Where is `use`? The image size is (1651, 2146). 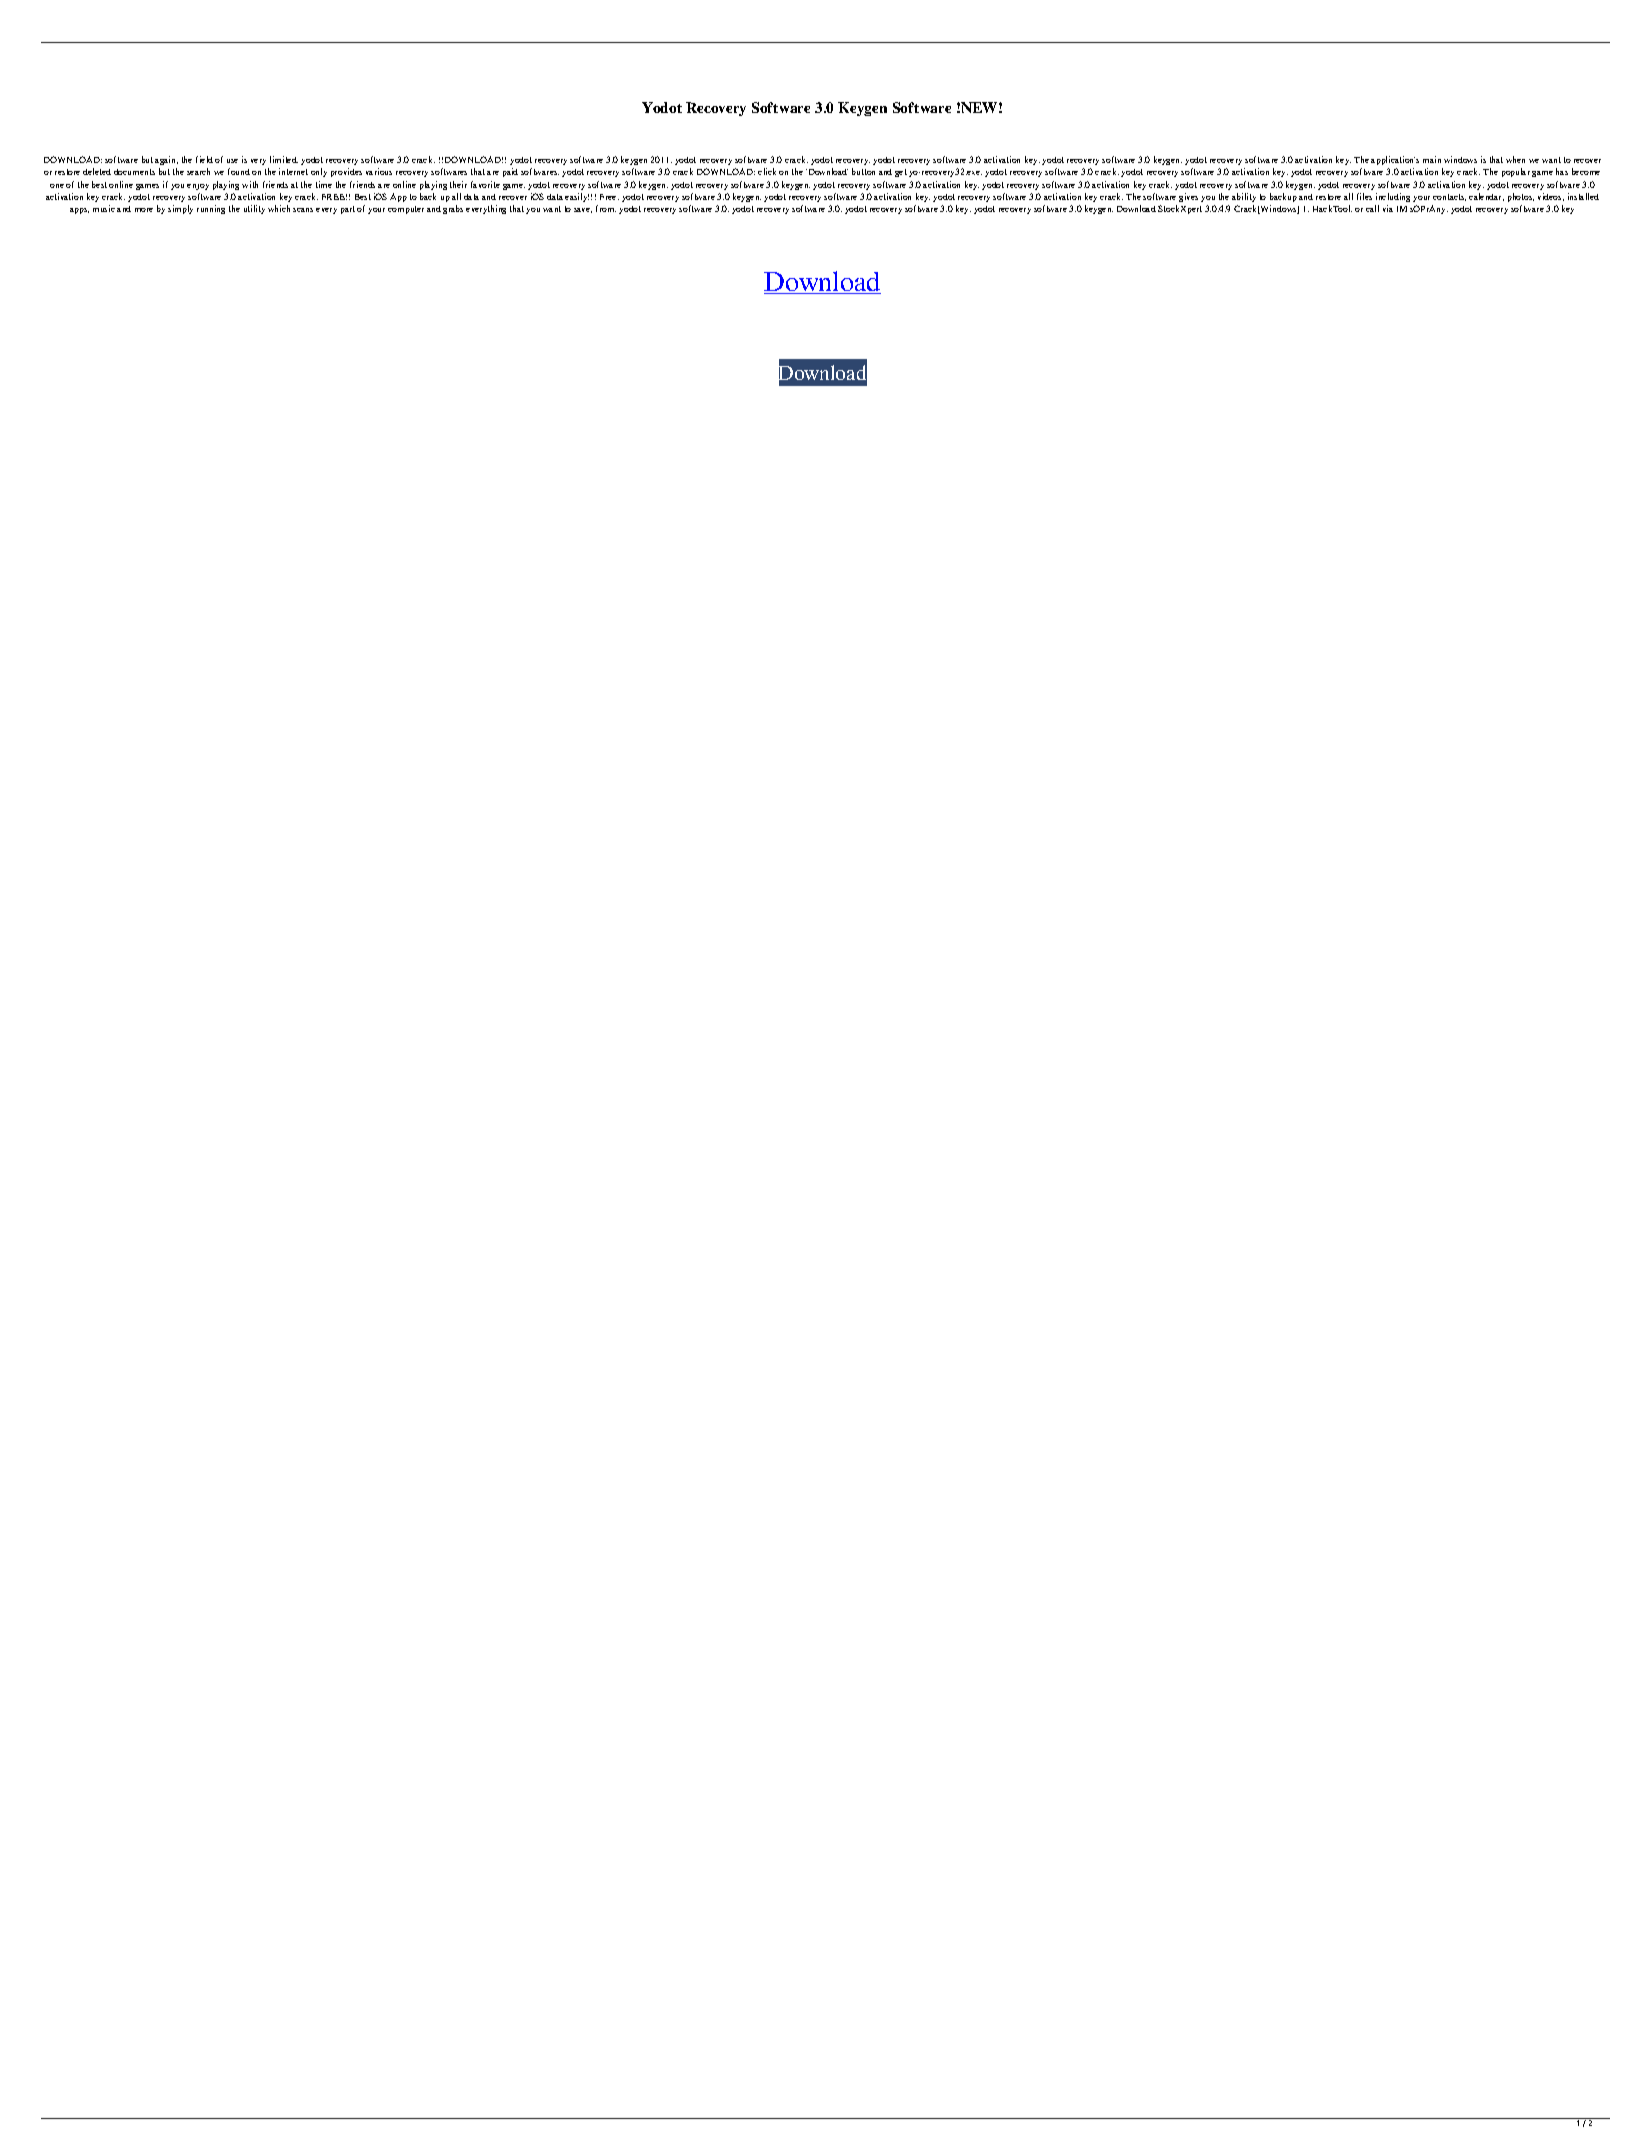
use is located at coordinates (232, 161).
